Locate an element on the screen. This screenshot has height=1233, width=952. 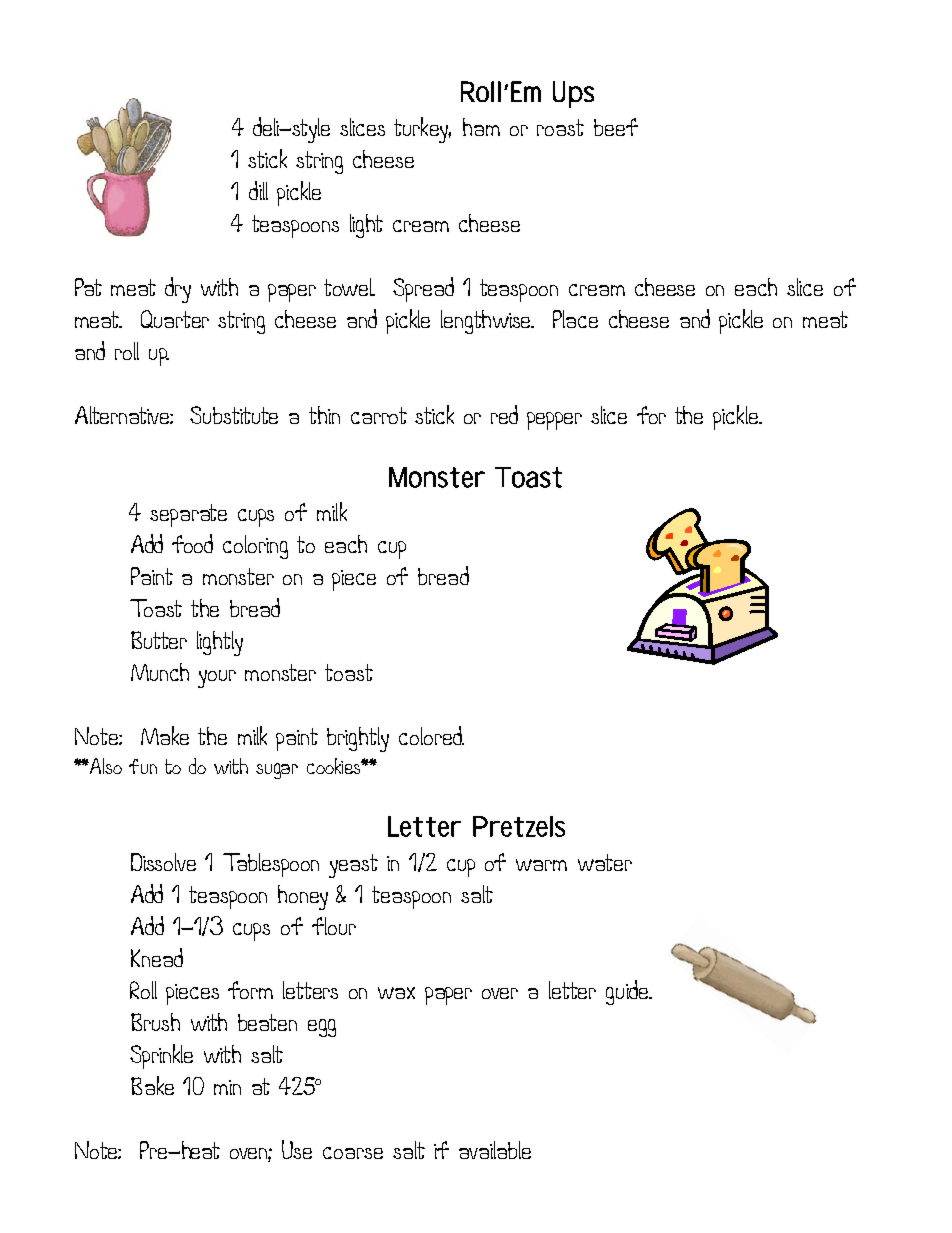
available is located at coordinates (495, 1150).
